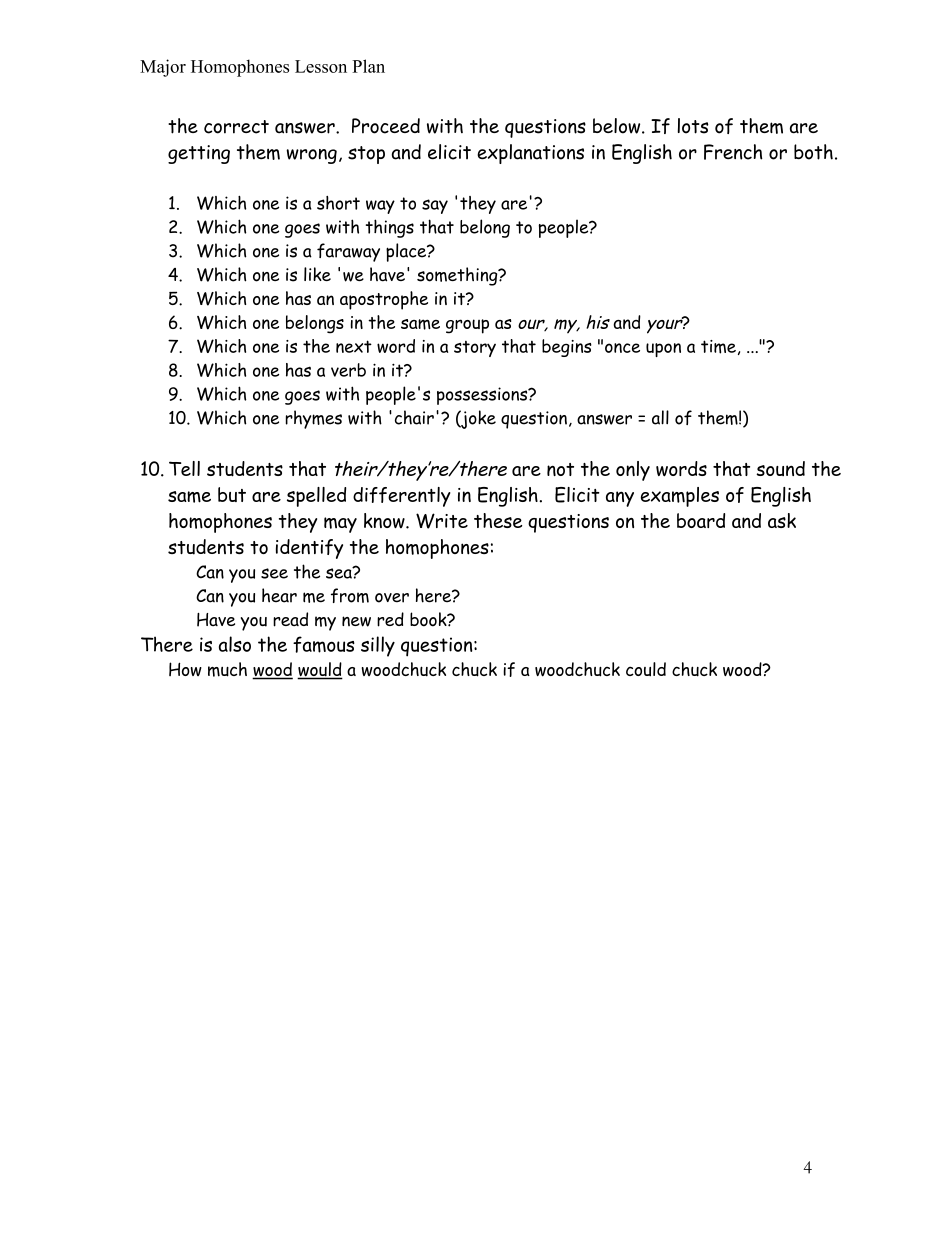  What do you see at coordinates (235, 644) in the screenshot?
I see `also` at bounding box center [235, 644].
